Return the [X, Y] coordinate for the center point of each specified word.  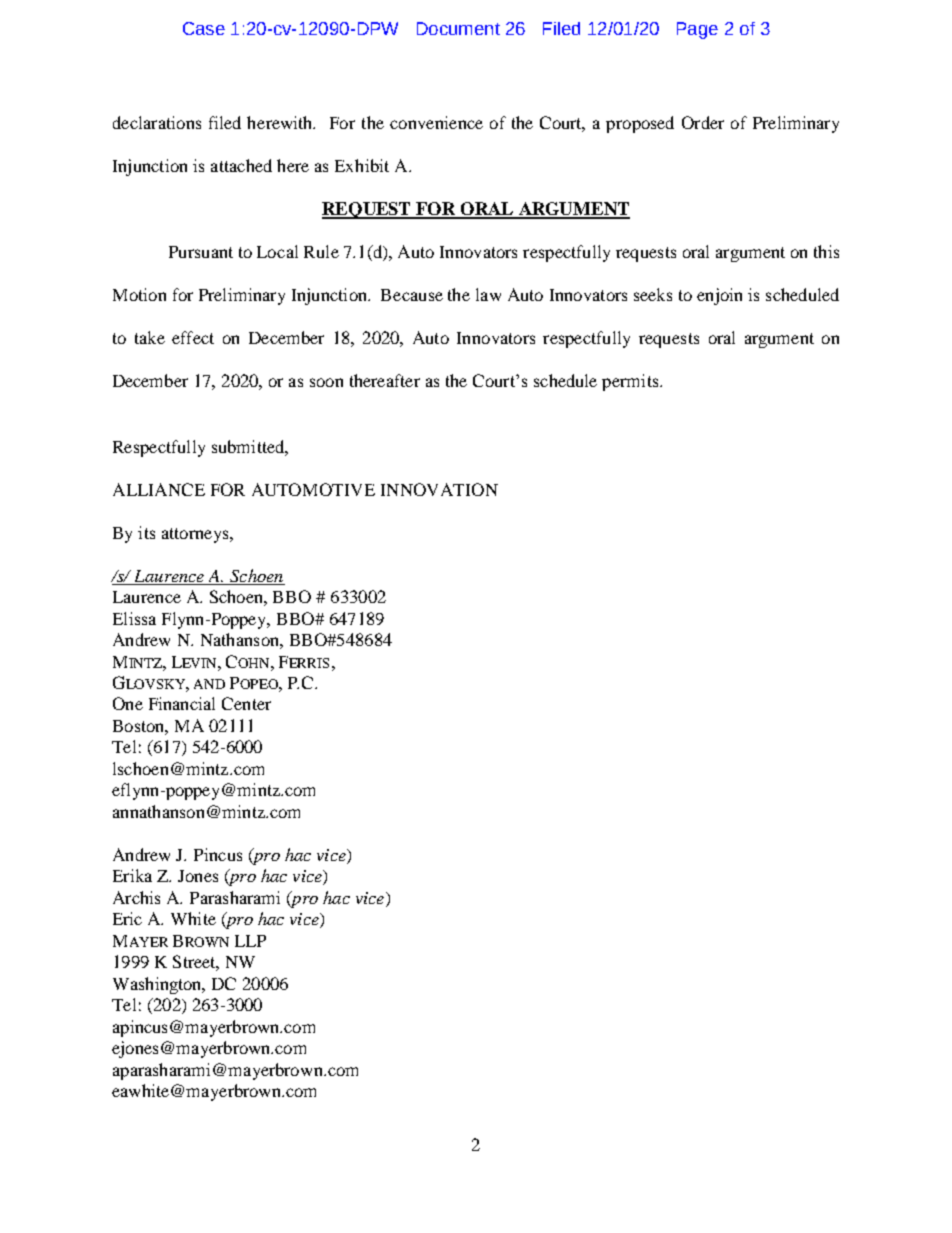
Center [246, 703]
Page [697, 30]
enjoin [719, 296]
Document [458, 28]
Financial [182, 703]
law [488, 294]
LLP [250, 941]
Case [204, 28]
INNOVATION [439, 489]
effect [193, 337]
